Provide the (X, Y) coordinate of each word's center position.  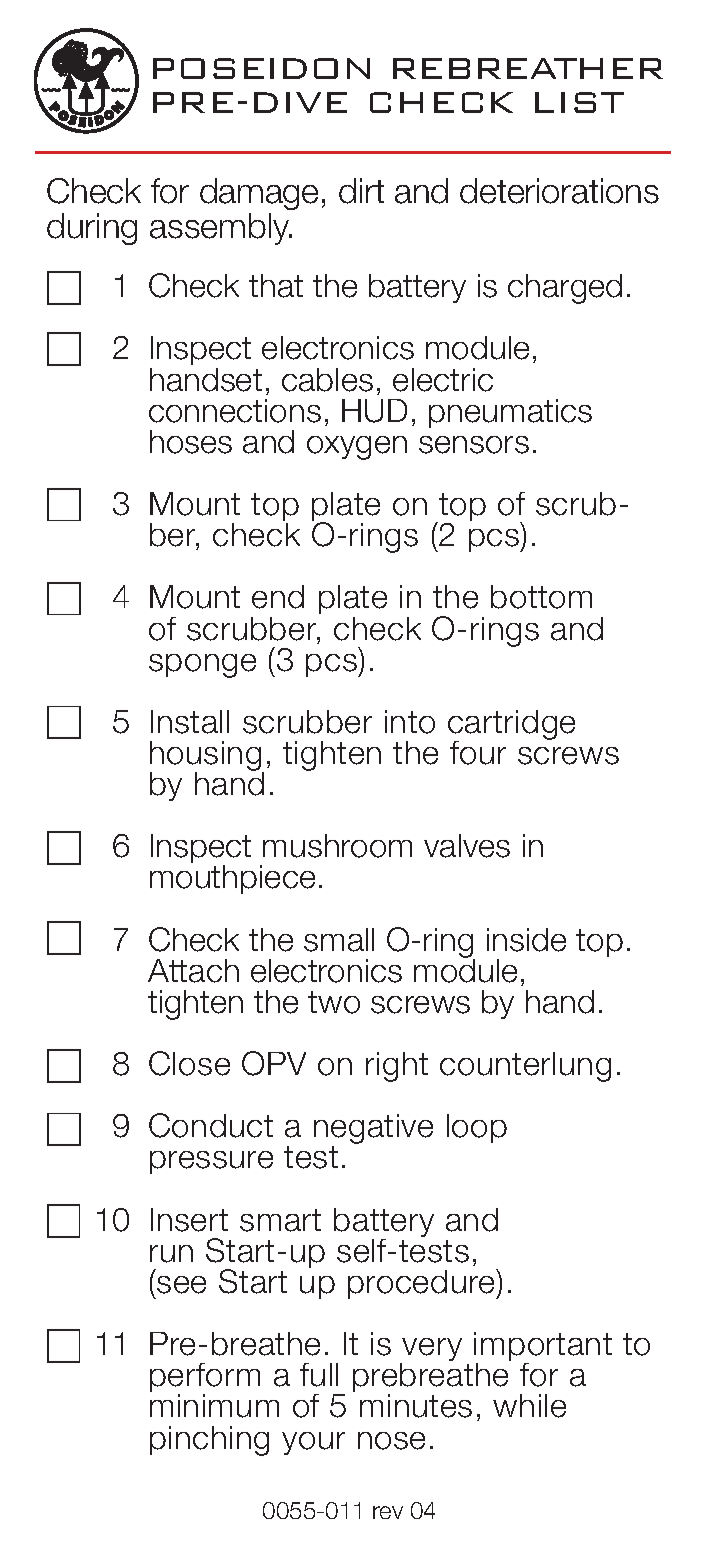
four (478, 753)
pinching (209, 1441)
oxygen (357, 448)
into (410, 722)
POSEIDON (261, 68)
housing (207, 757)
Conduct (211, 1125)
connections (235, 411)
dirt (361, 191)
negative (373, 1130)
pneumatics (510, 413)
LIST (579, 102)
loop (477, 1128)
